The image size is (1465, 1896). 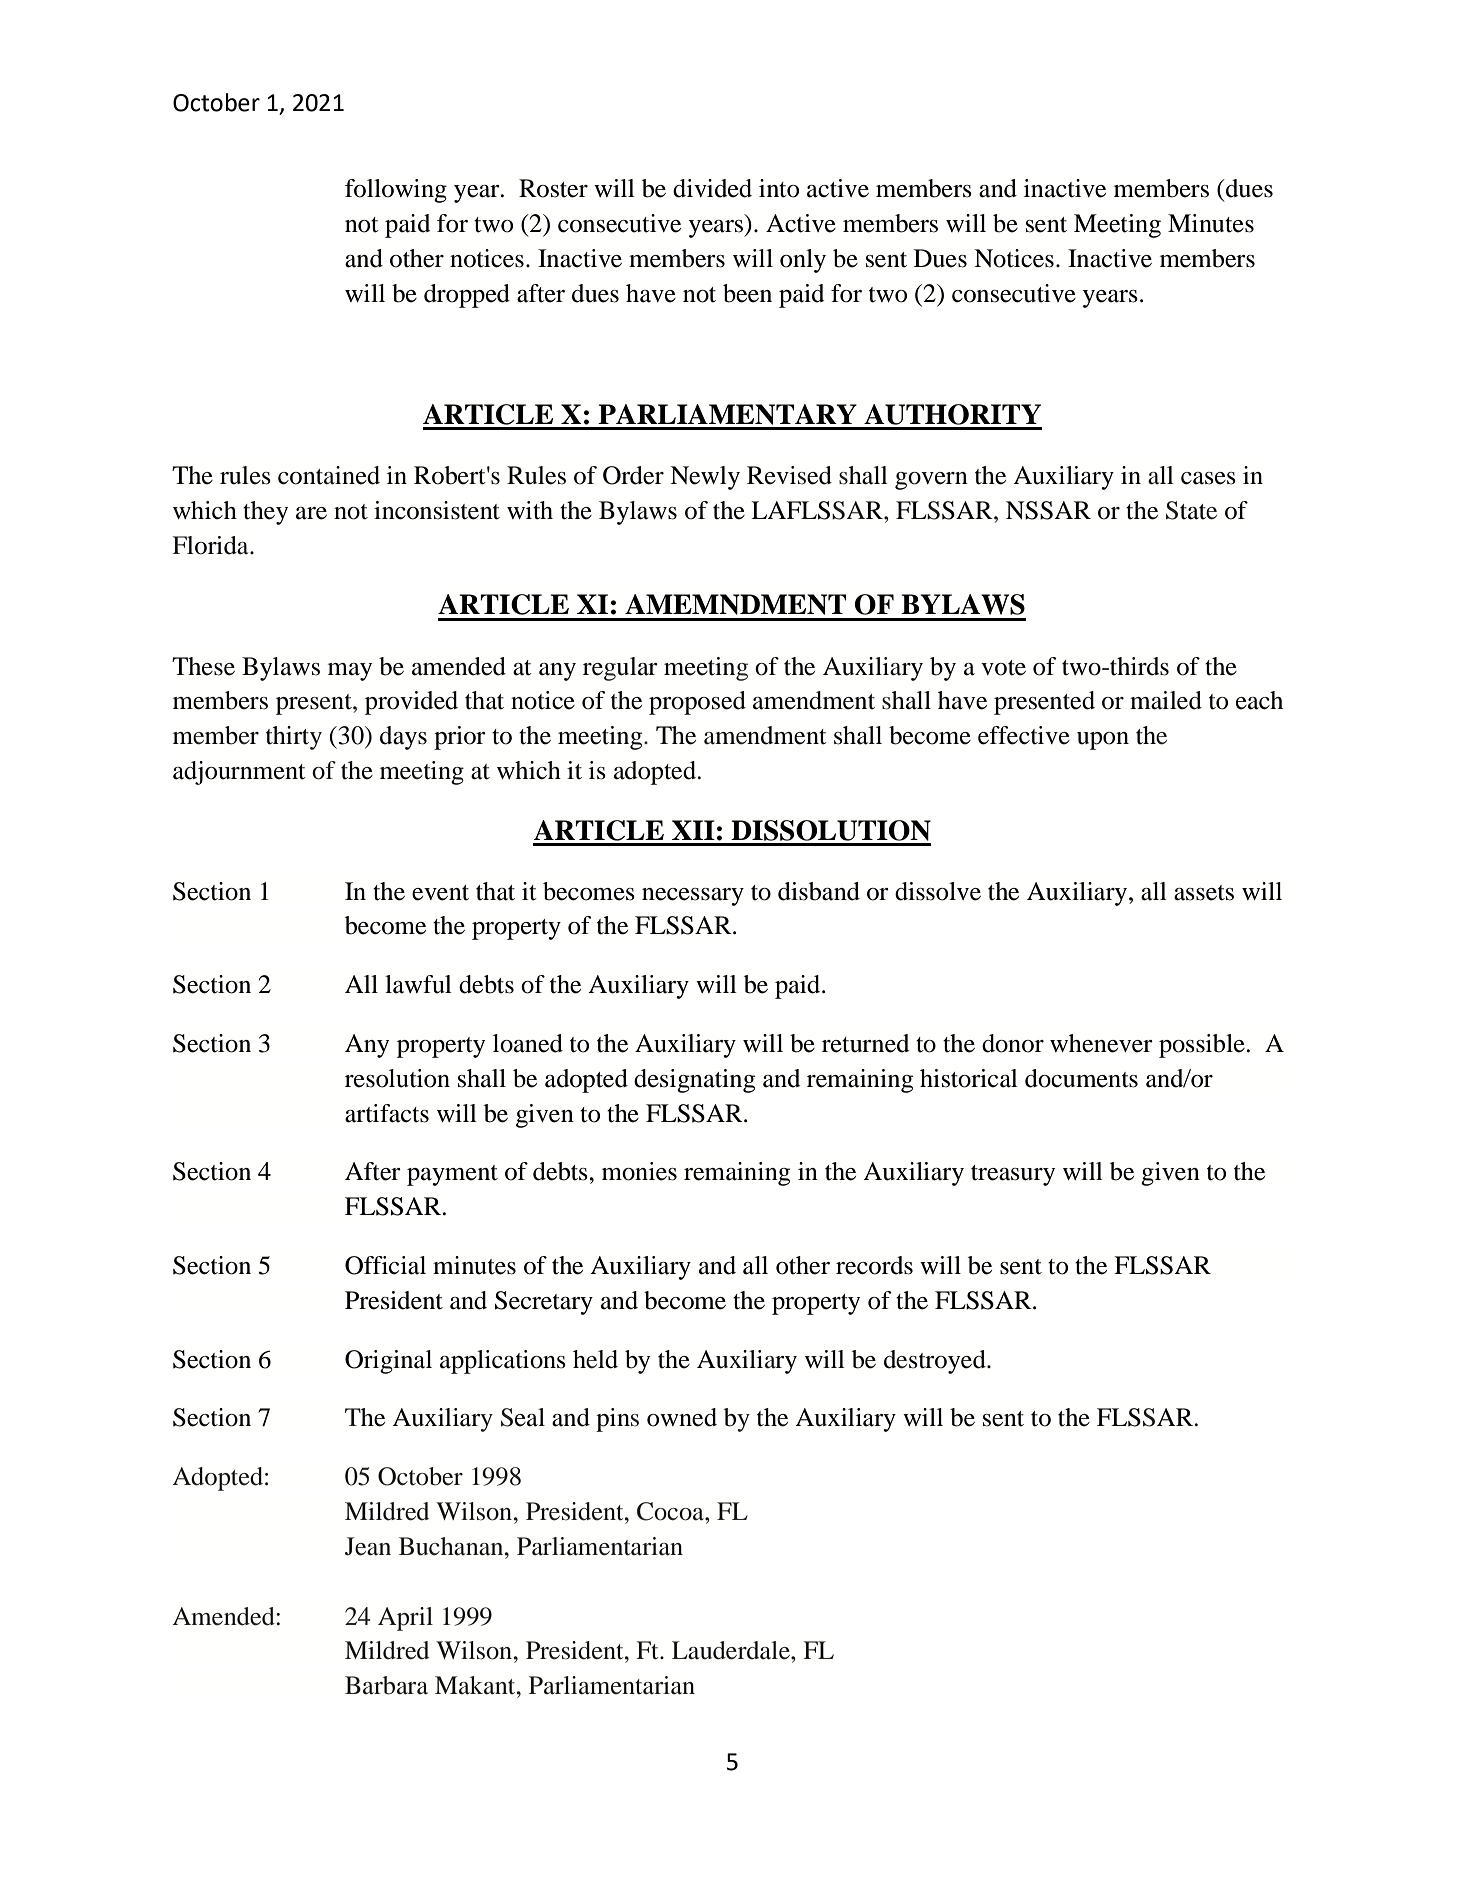 I want to click on artifacts, so click(x=387, y=1113).
